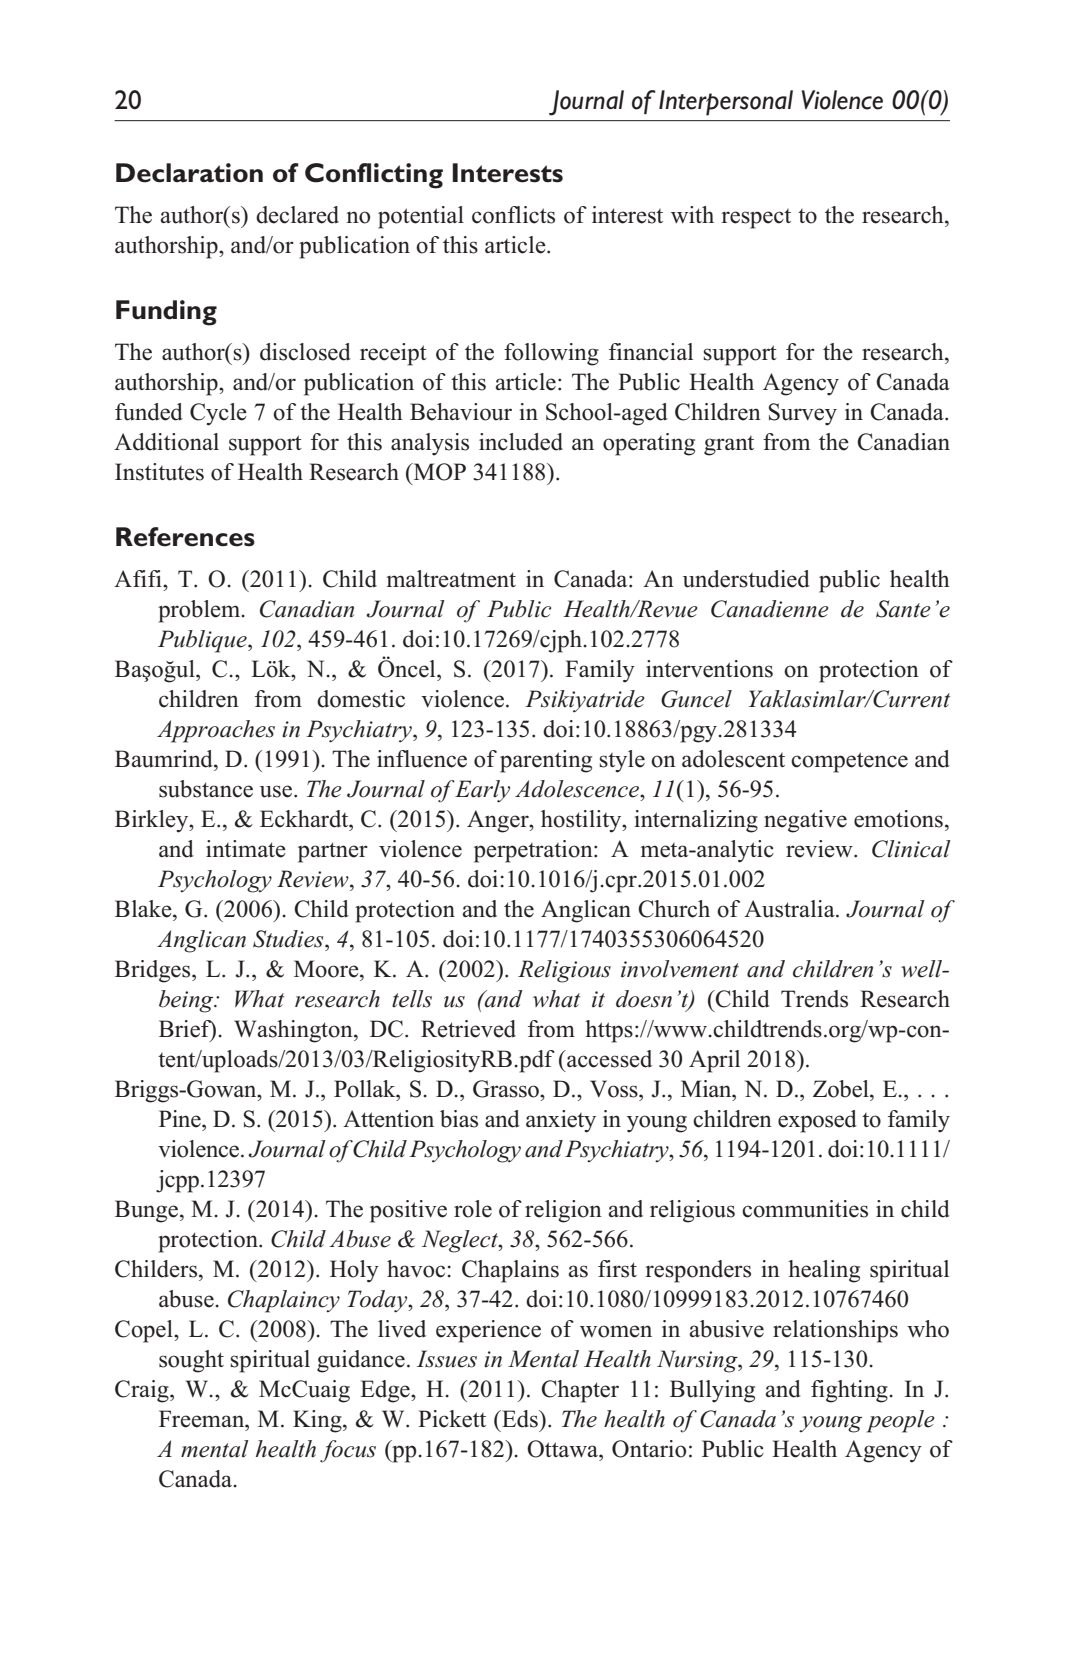  Describe the element at coordinates (513, 215) in the image. I see `conflicts` at that location.
